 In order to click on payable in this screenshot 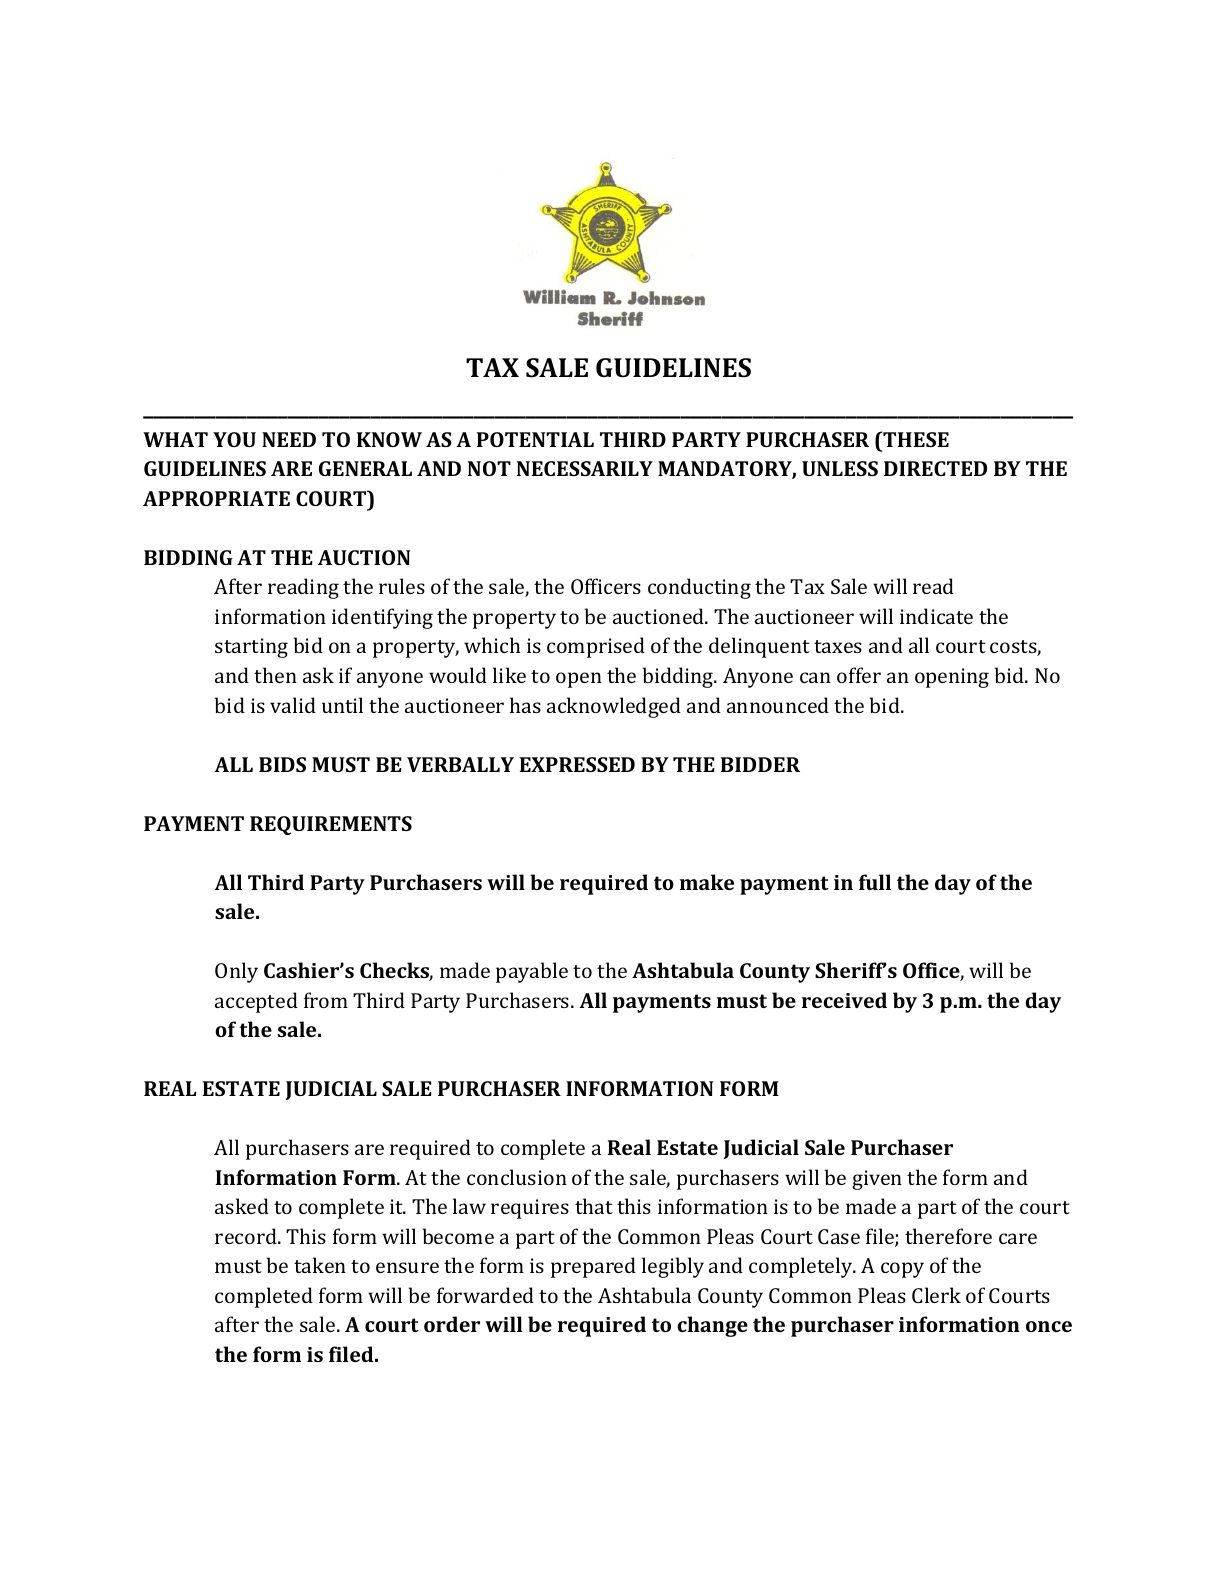, I will do `click(532, 972)`.
